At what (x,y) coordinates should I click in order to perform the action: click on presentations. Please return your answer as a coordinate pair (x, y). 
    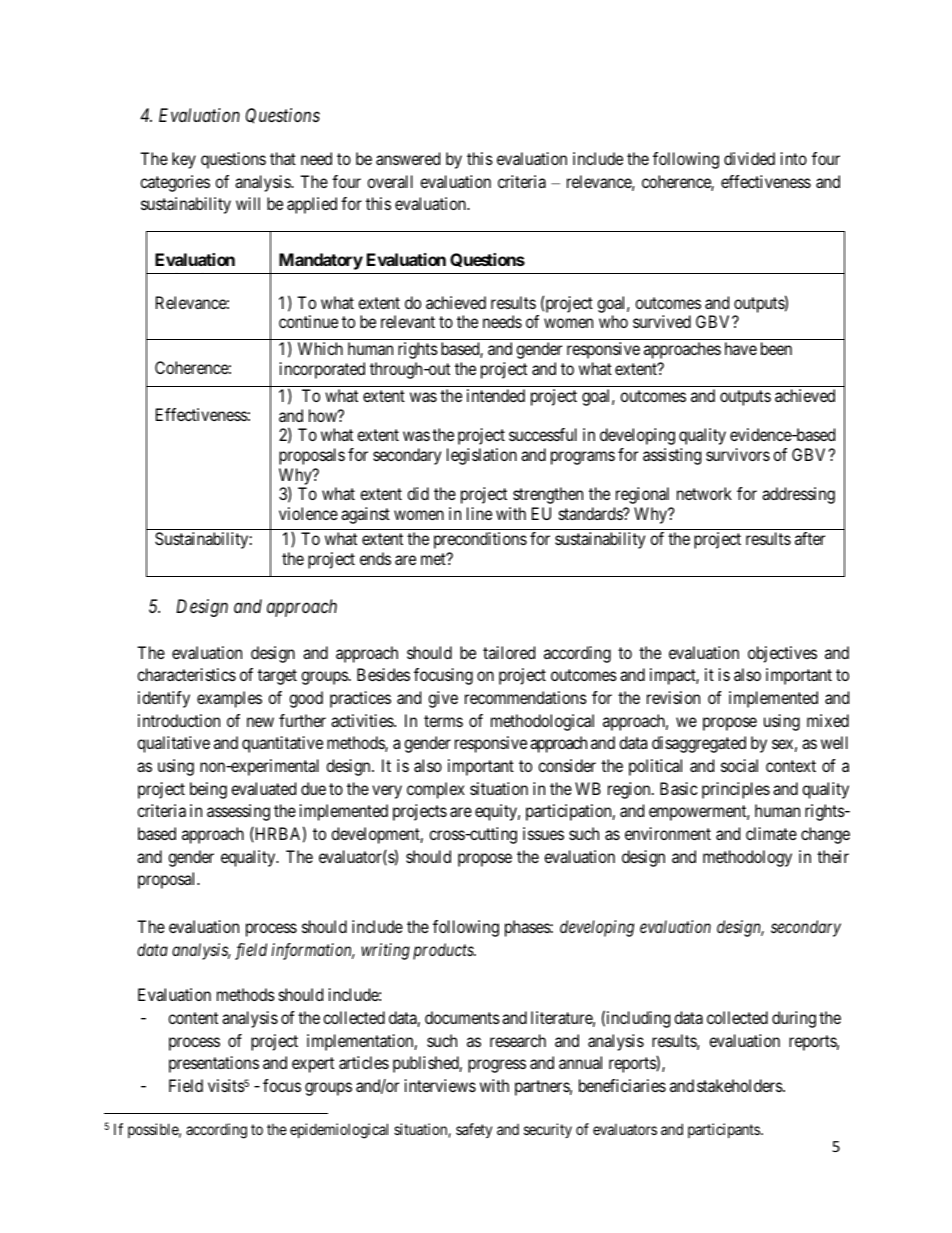
    Looking at the image, I should click on (214, 1064).
